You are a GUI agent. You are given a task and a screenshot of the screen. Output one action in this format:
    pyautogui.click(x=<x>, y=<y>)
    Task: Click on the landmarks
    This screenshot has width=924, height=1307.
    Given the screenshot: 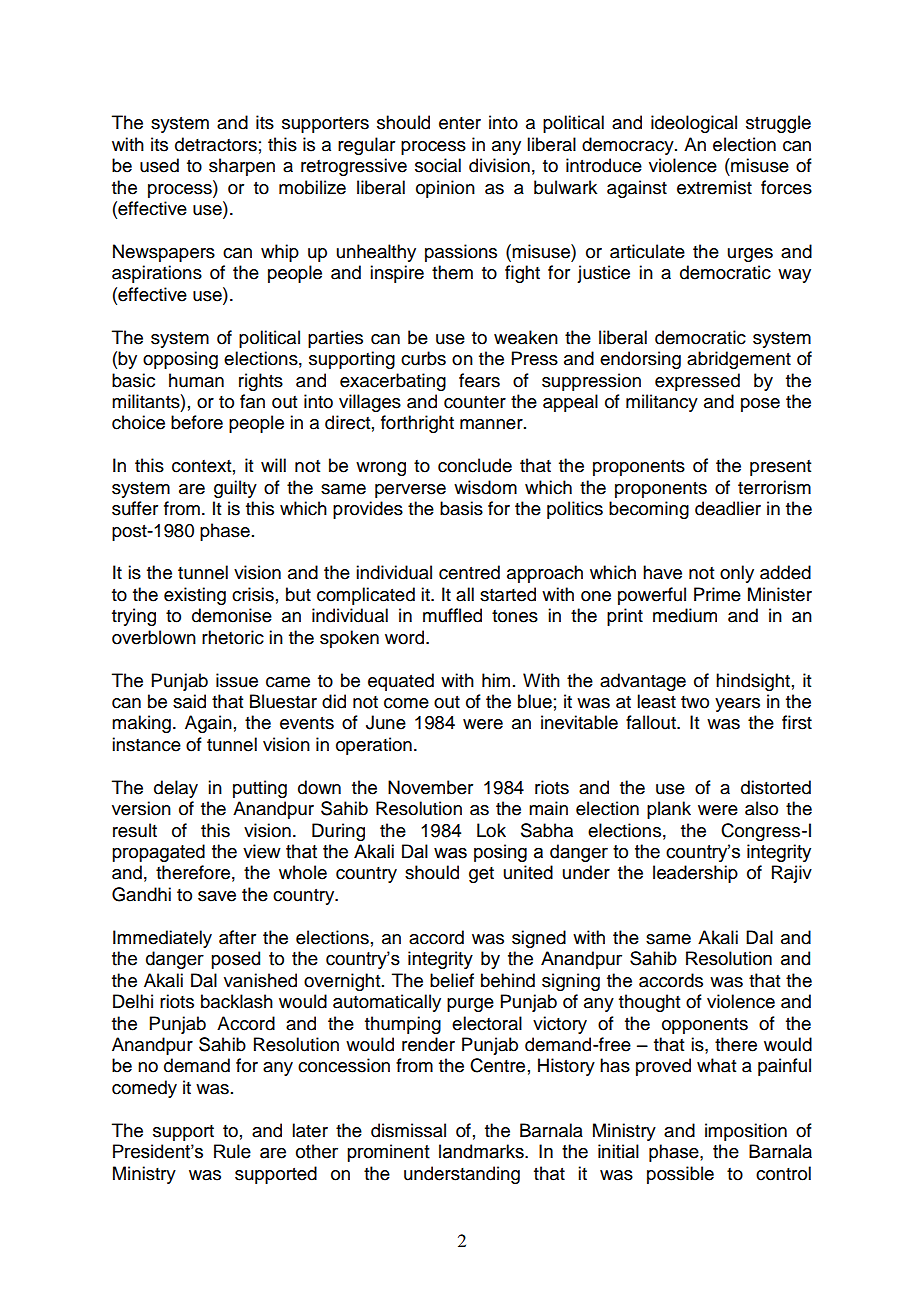 What is the action you would take?
    pyautogui.click(x=482, y=1151)
